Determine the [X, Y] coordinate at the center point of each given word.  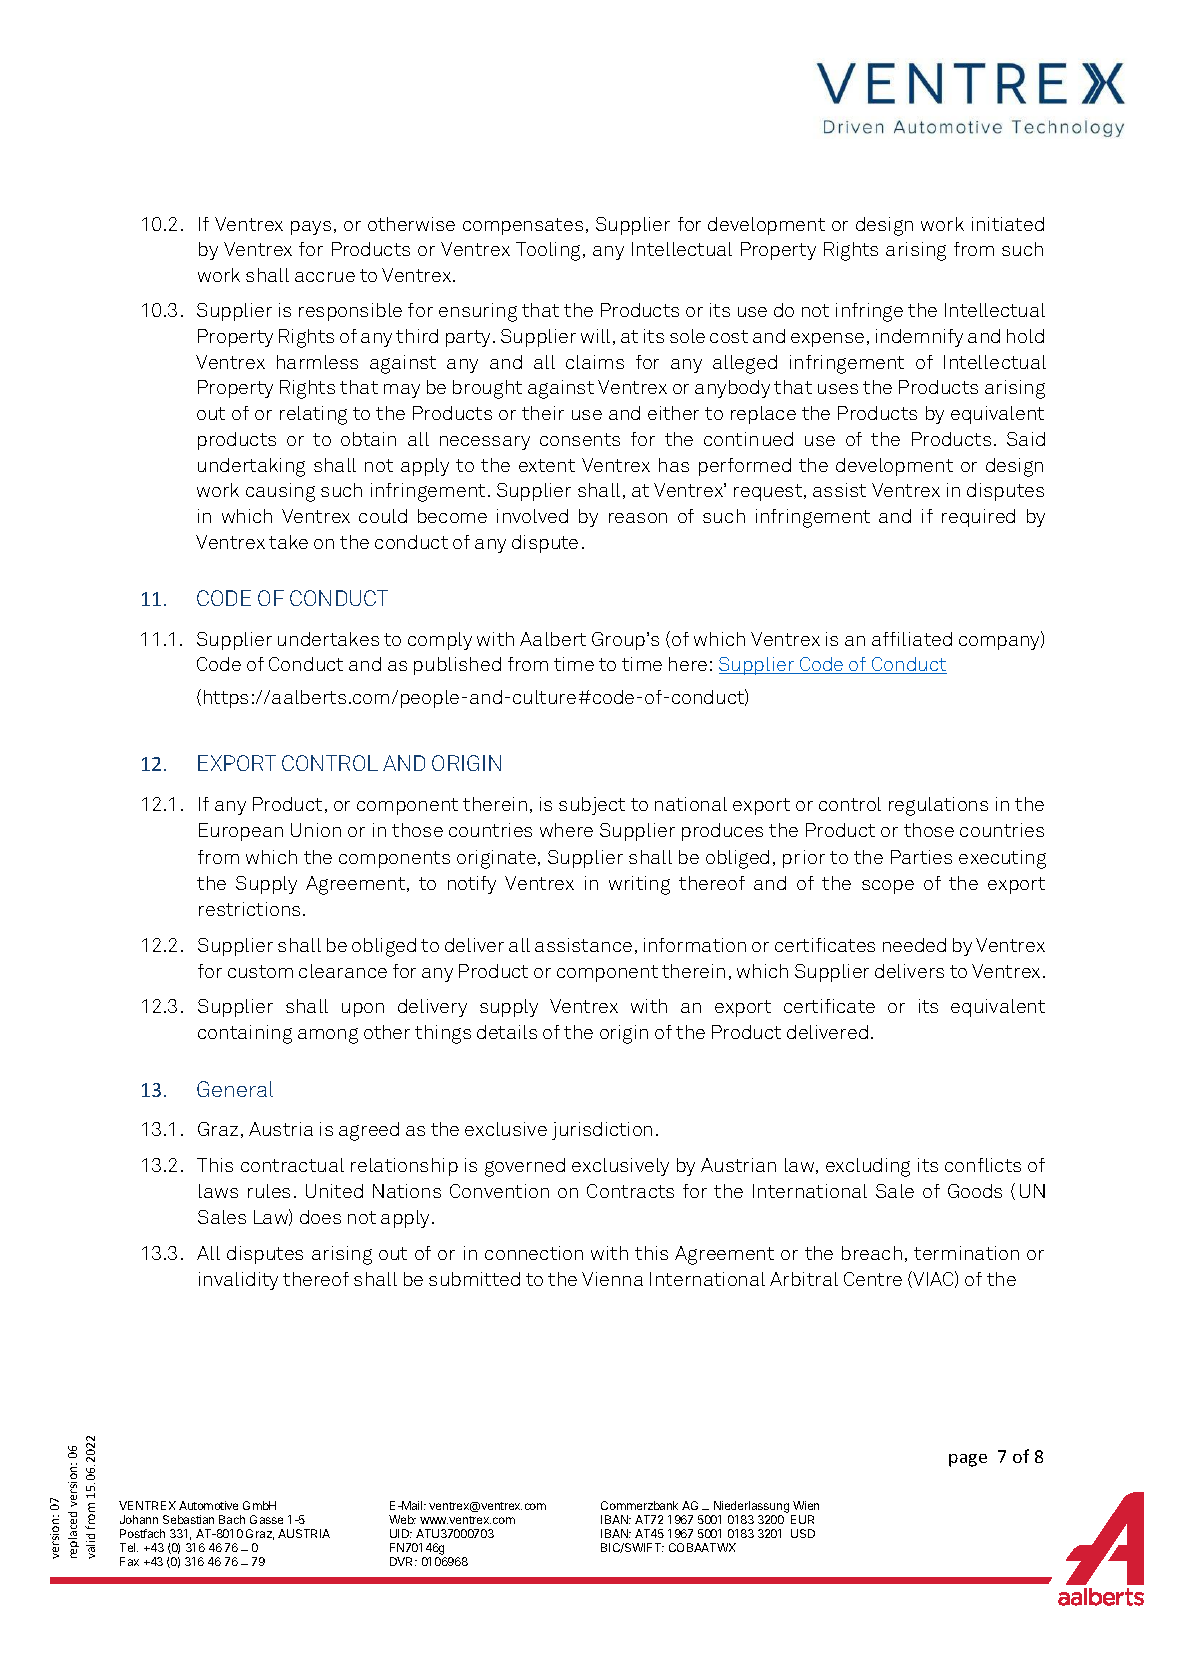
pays [311, 228]
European [241, 832]
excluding [868, 1167]
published [457, 666]
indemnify [919, 338]
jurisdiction [602, 1131]
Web [402, 1519]
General [235, 1089]
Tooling [550, 251]
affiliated [912, 639]
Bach [232, 1519]
